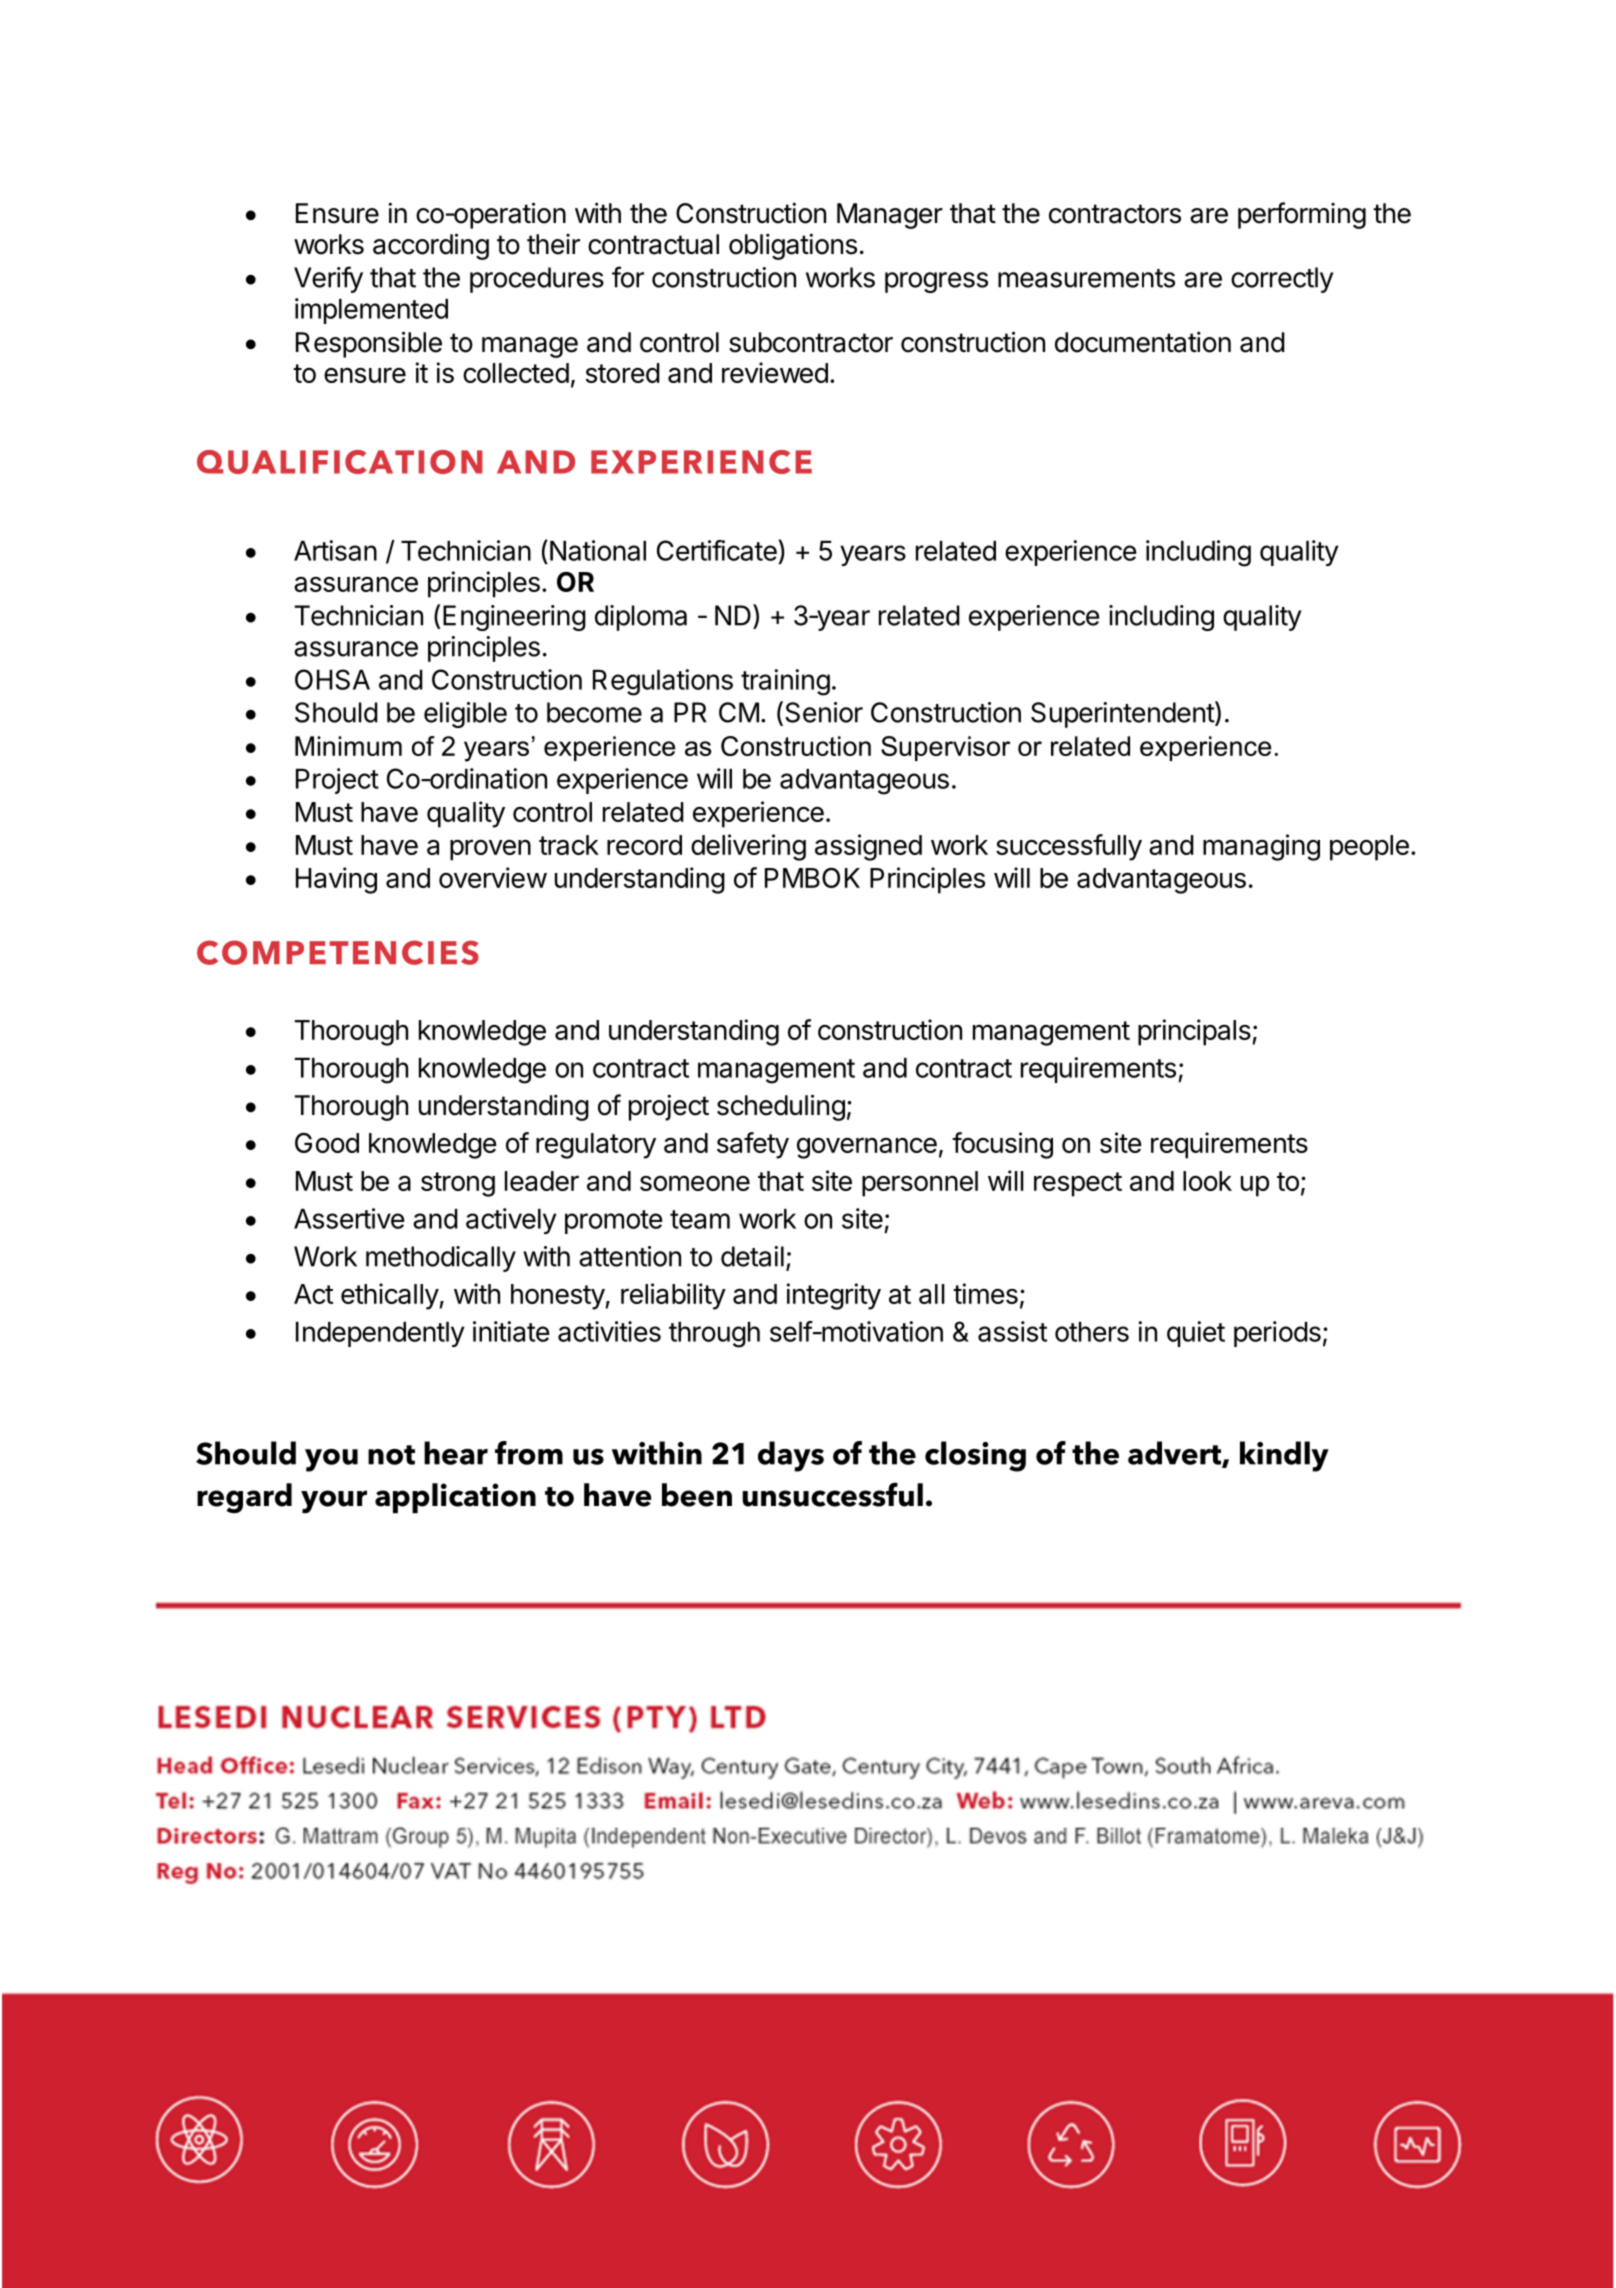  I want to click on managing, so click(1261, 847).
